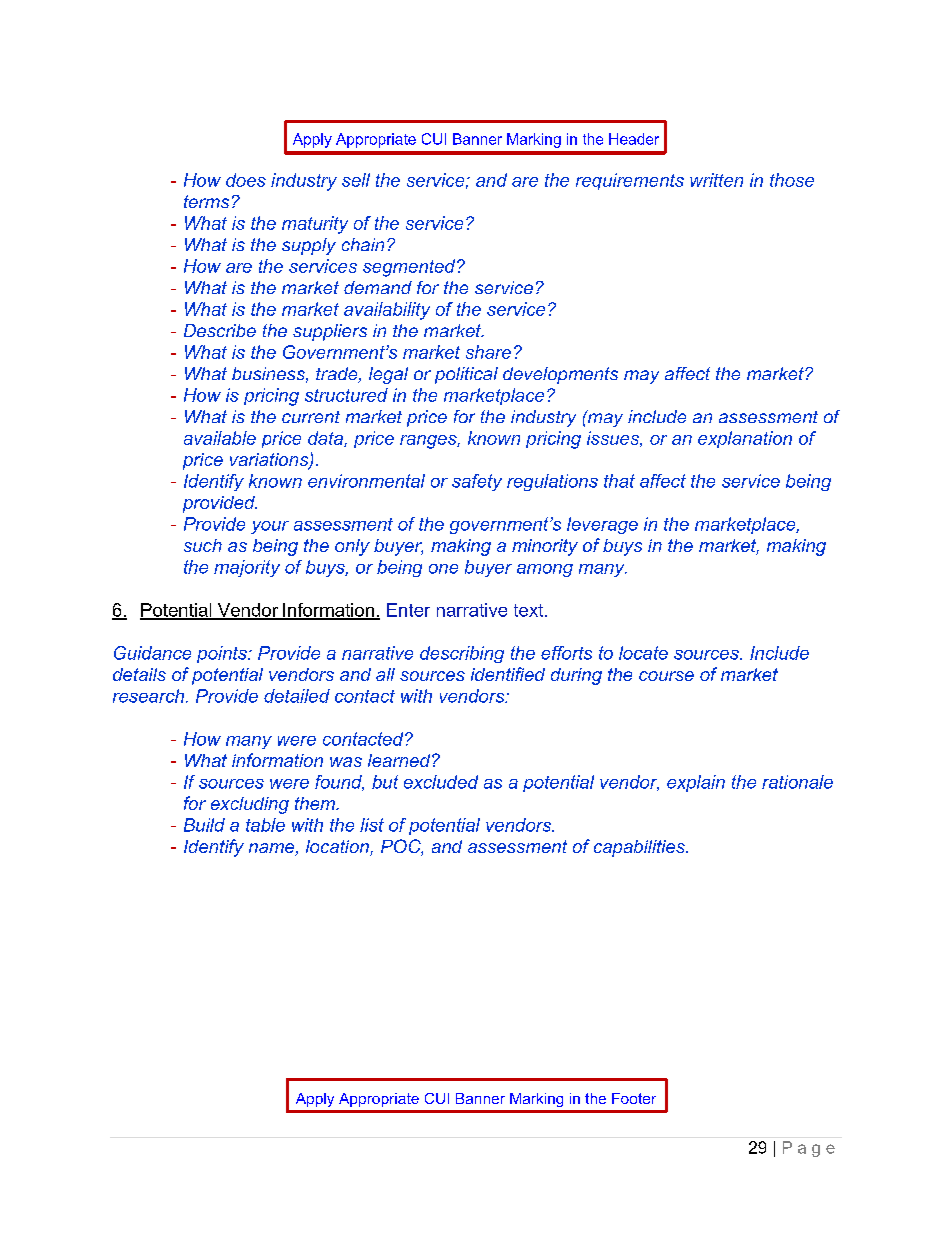 Image resolution: width=952 pixels, height=1233 pixels. I want to click on Build, so click(204, 825).
